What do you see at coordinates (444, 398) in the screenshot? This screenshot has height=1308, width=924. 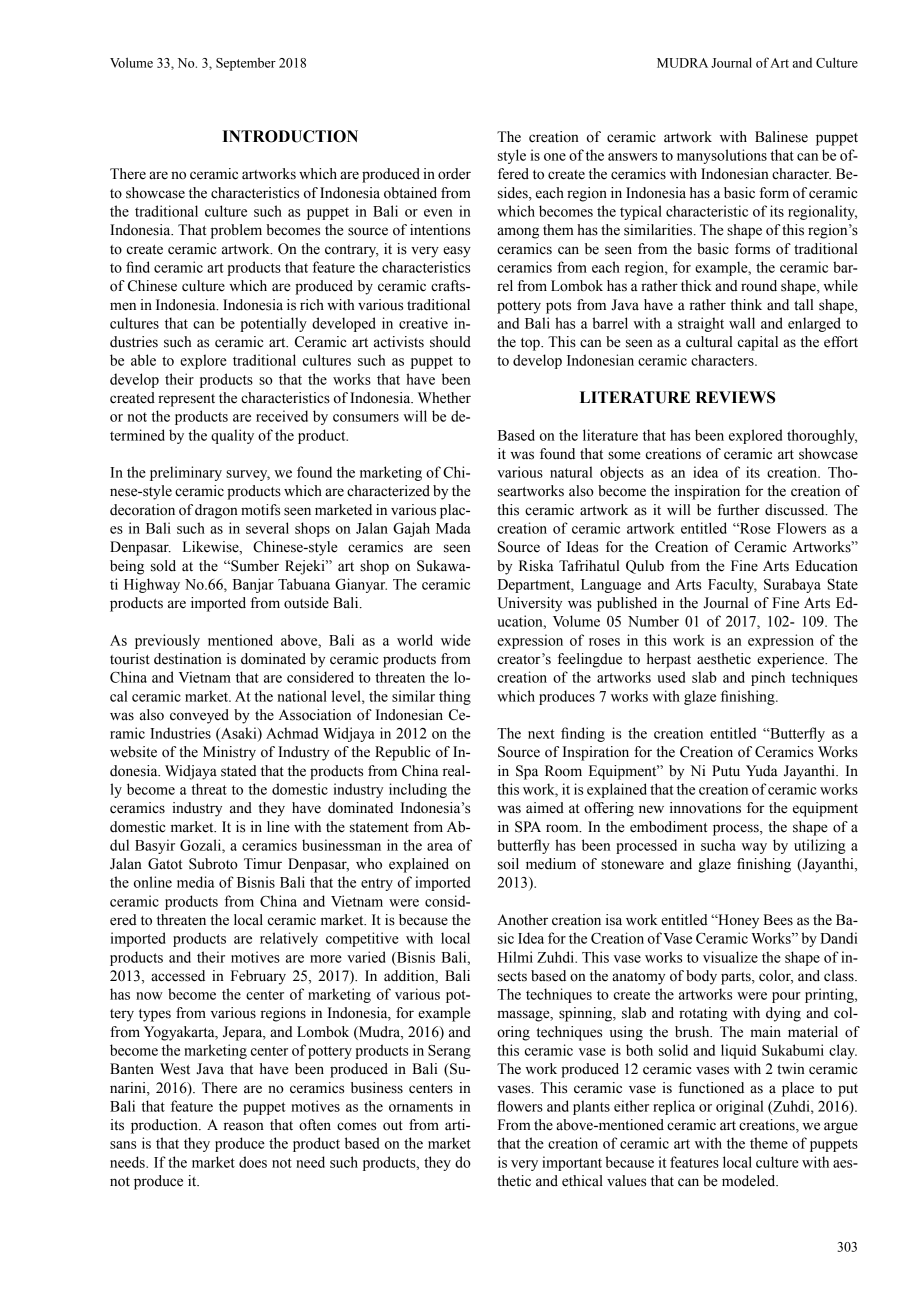 I see `Whether` at bounding box center [444, 398].
